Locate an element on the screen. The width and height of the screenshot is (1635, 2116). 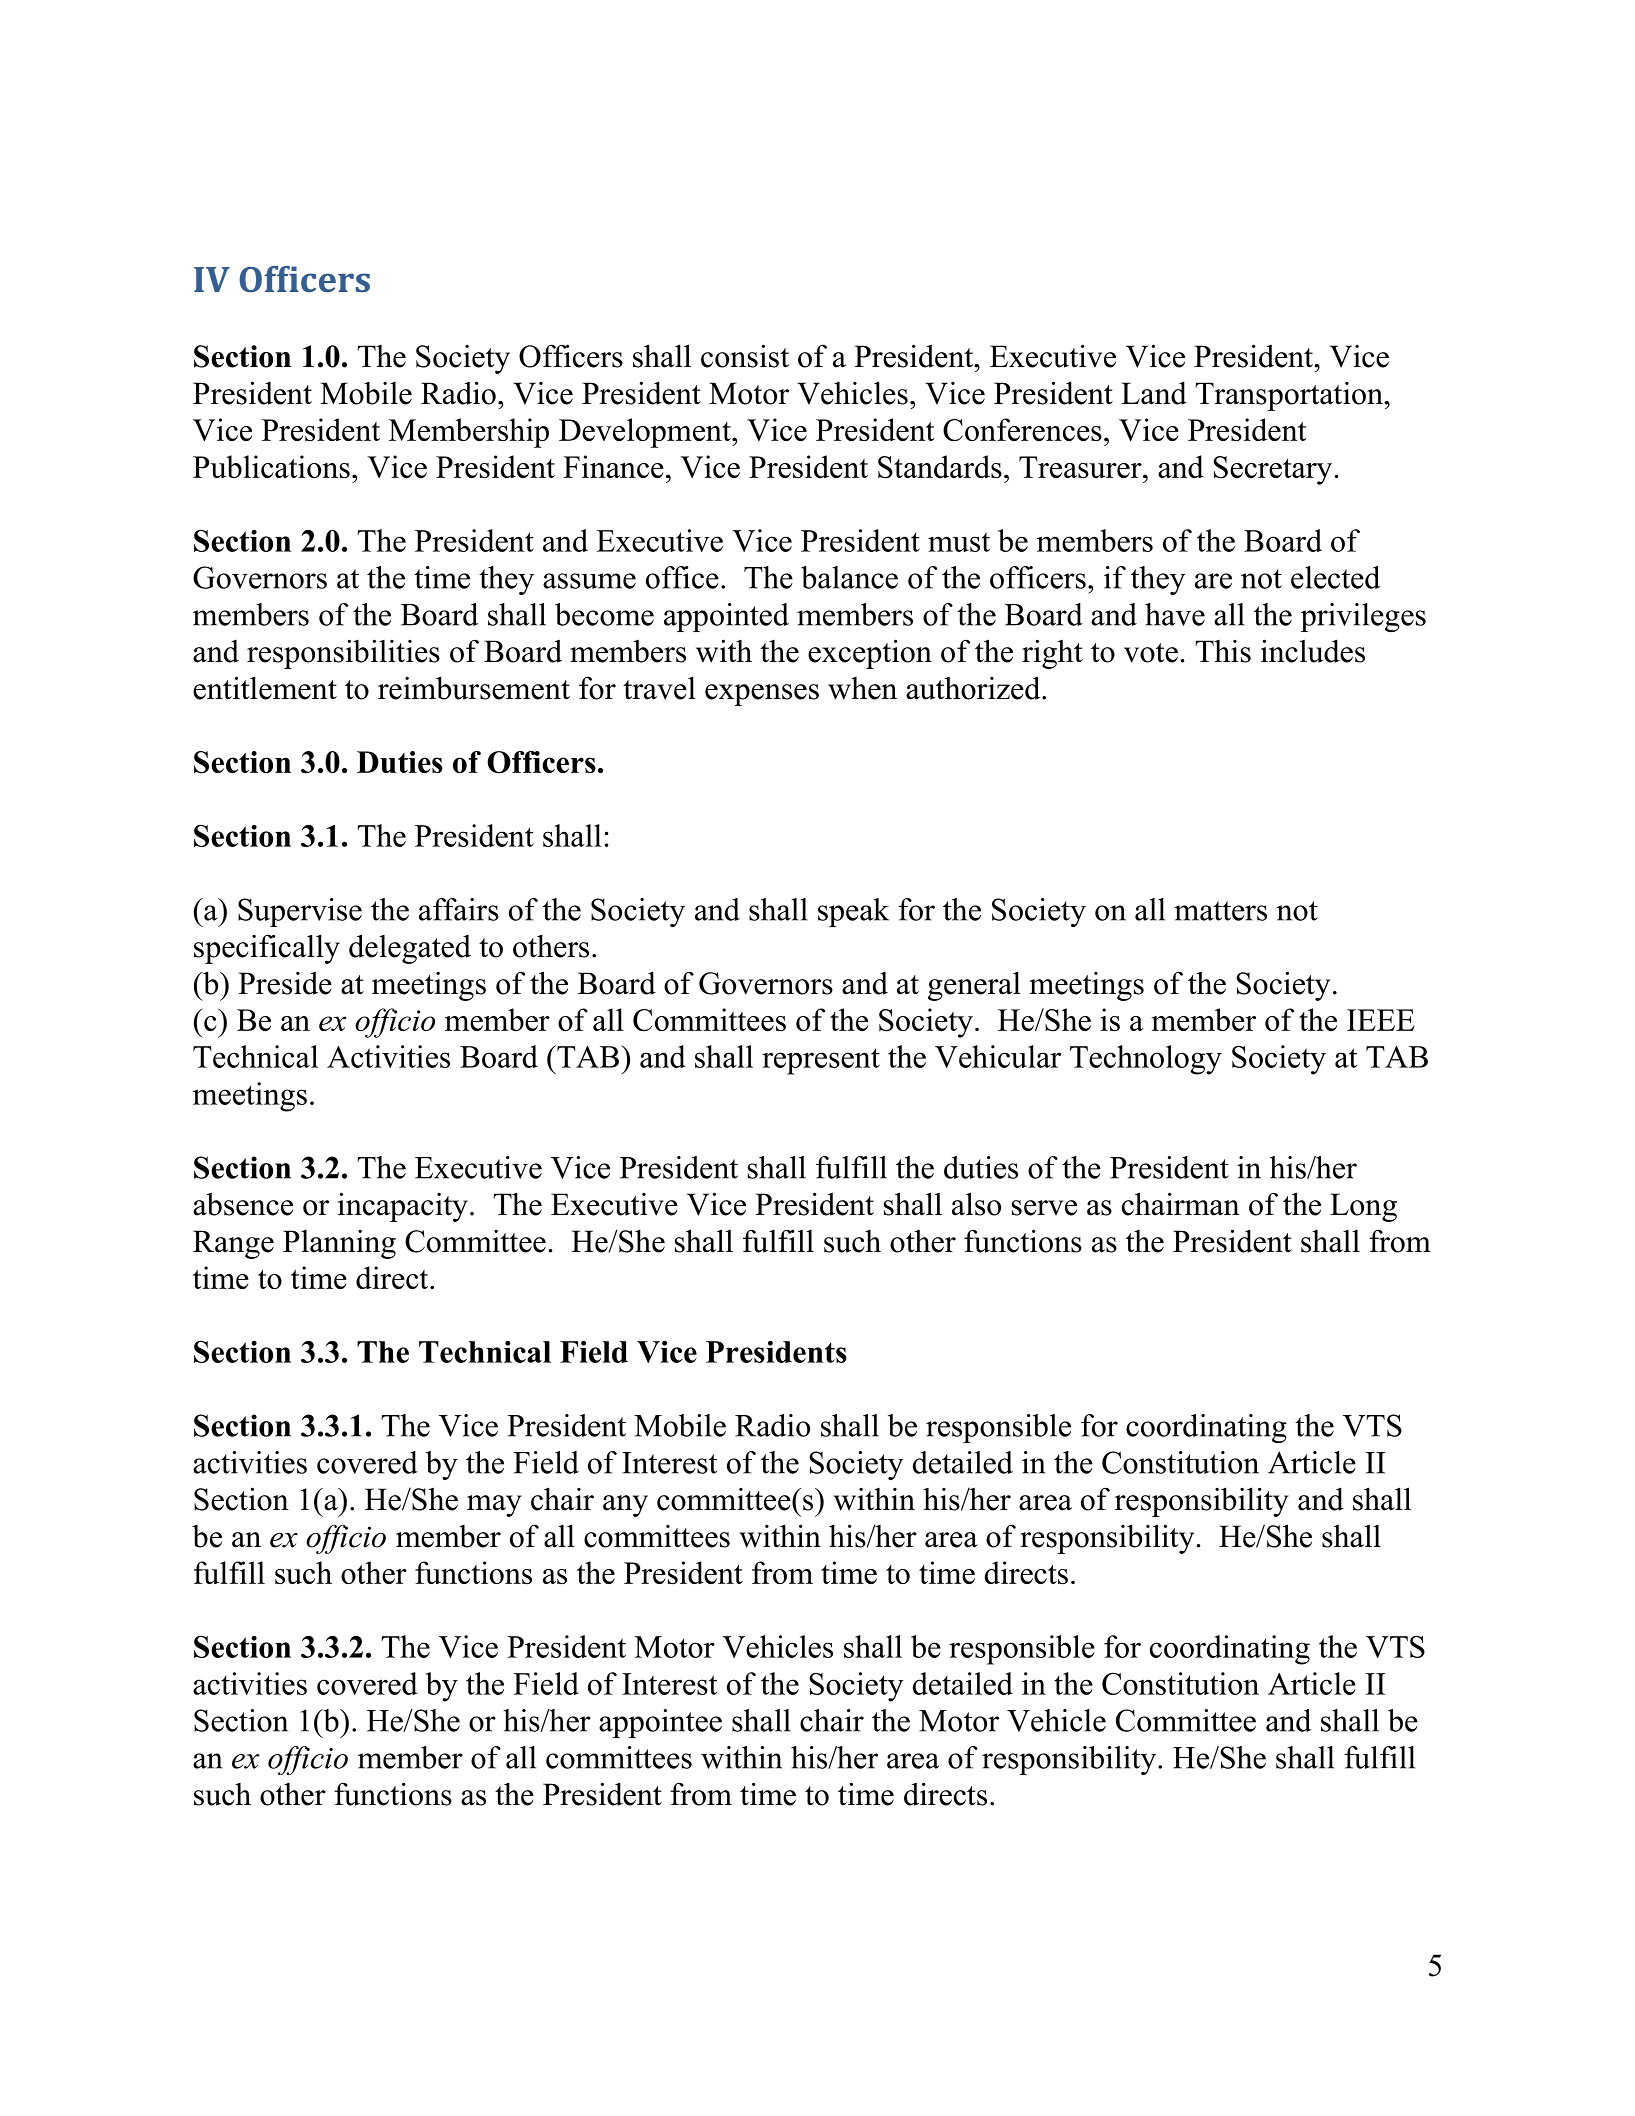
consist is located at coordinates (745, 356).
